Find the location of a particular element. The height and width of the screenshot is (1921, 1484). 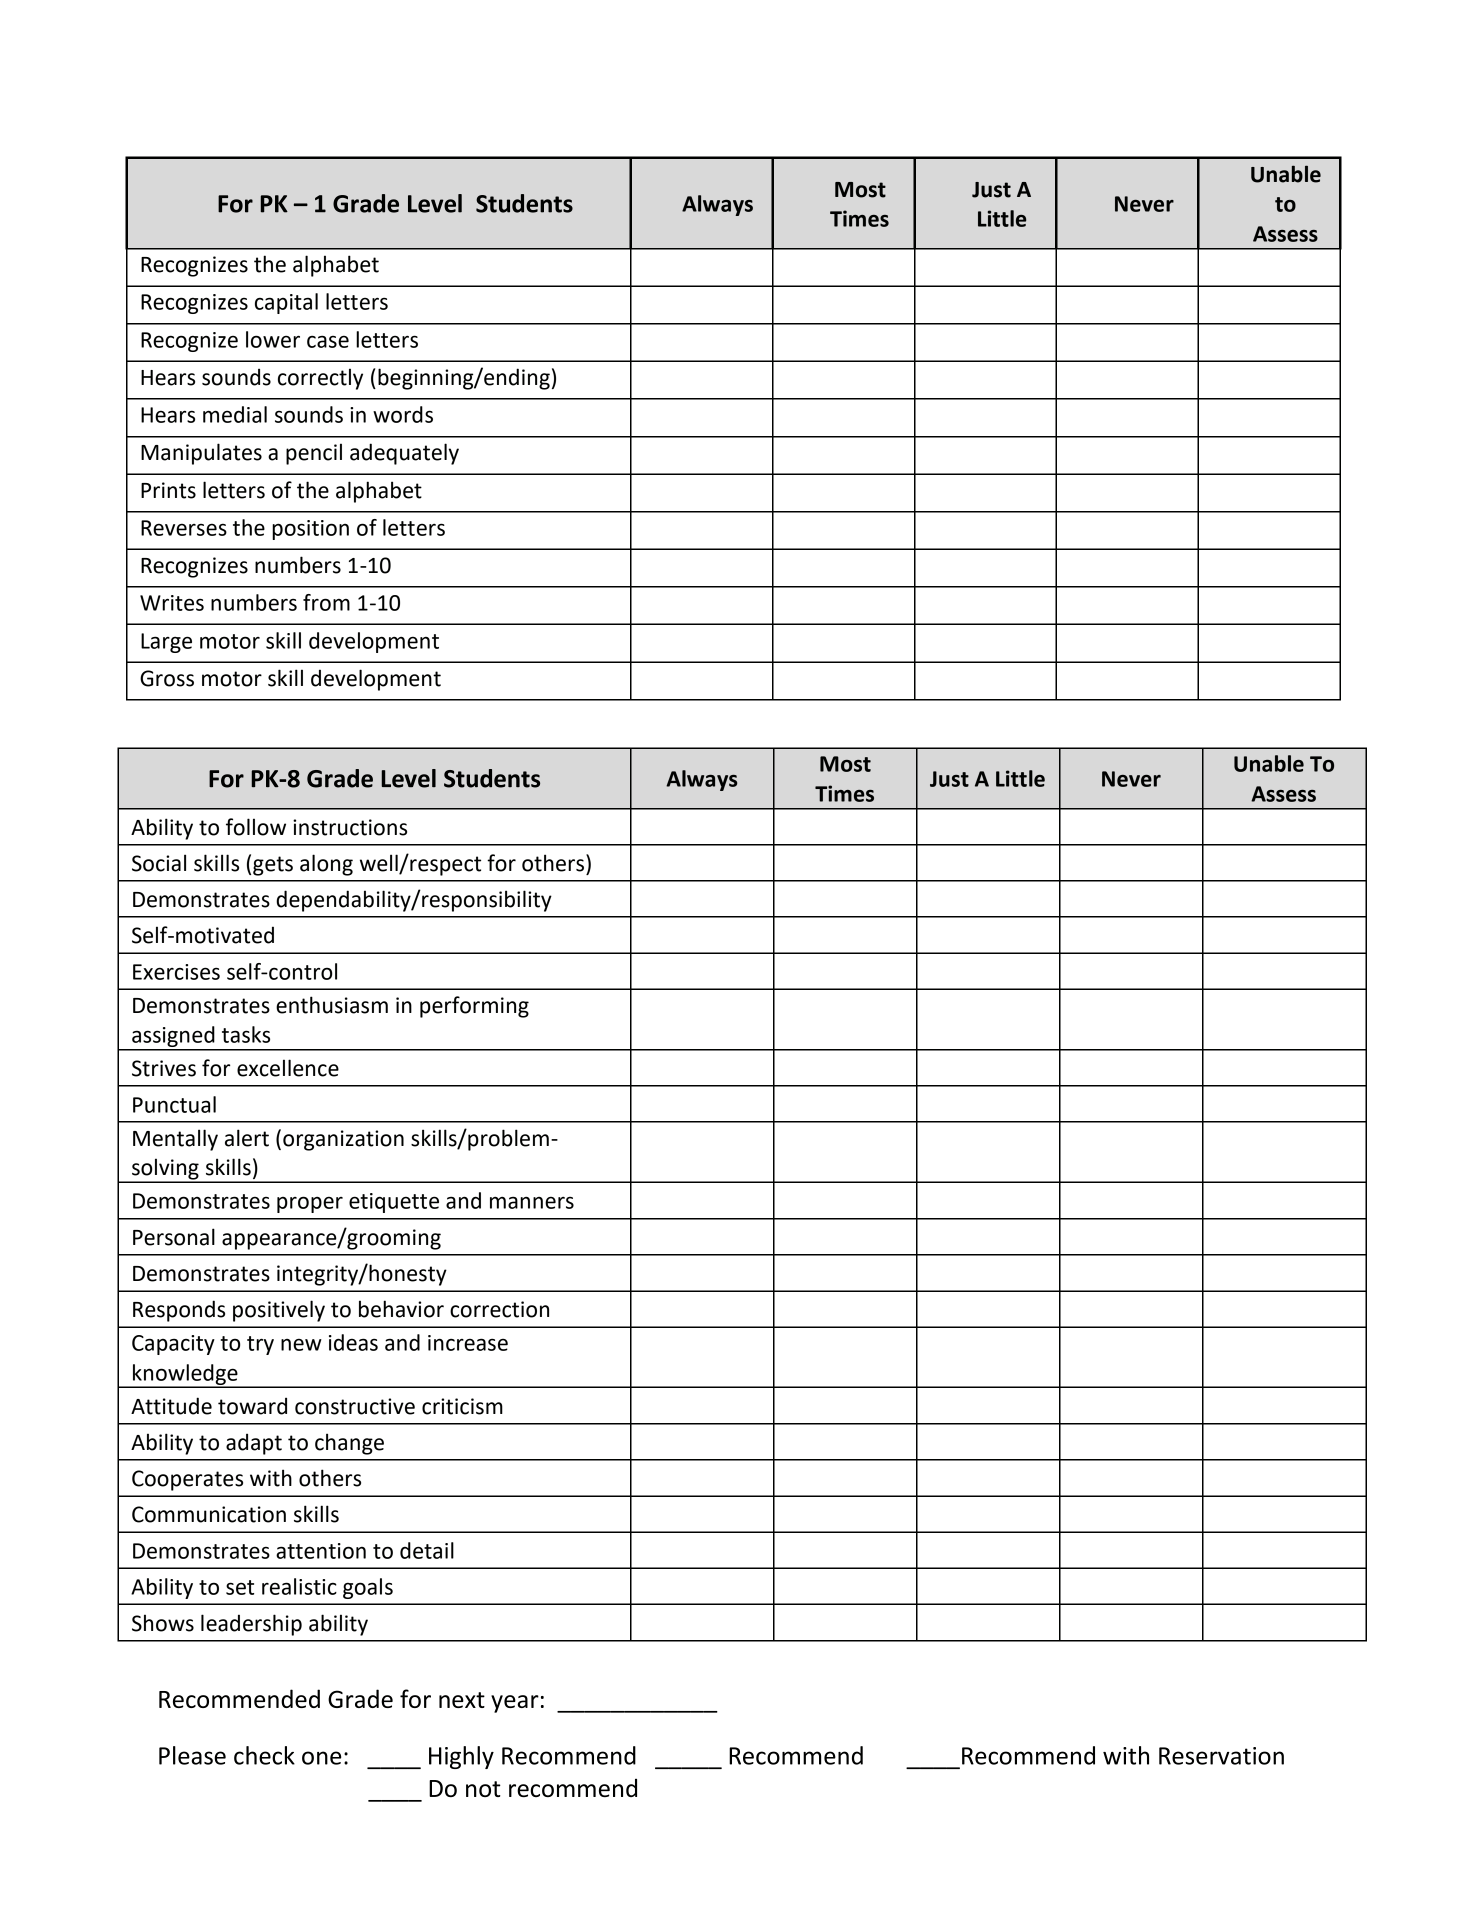

adapt is located at coordinates (254, 1444).
